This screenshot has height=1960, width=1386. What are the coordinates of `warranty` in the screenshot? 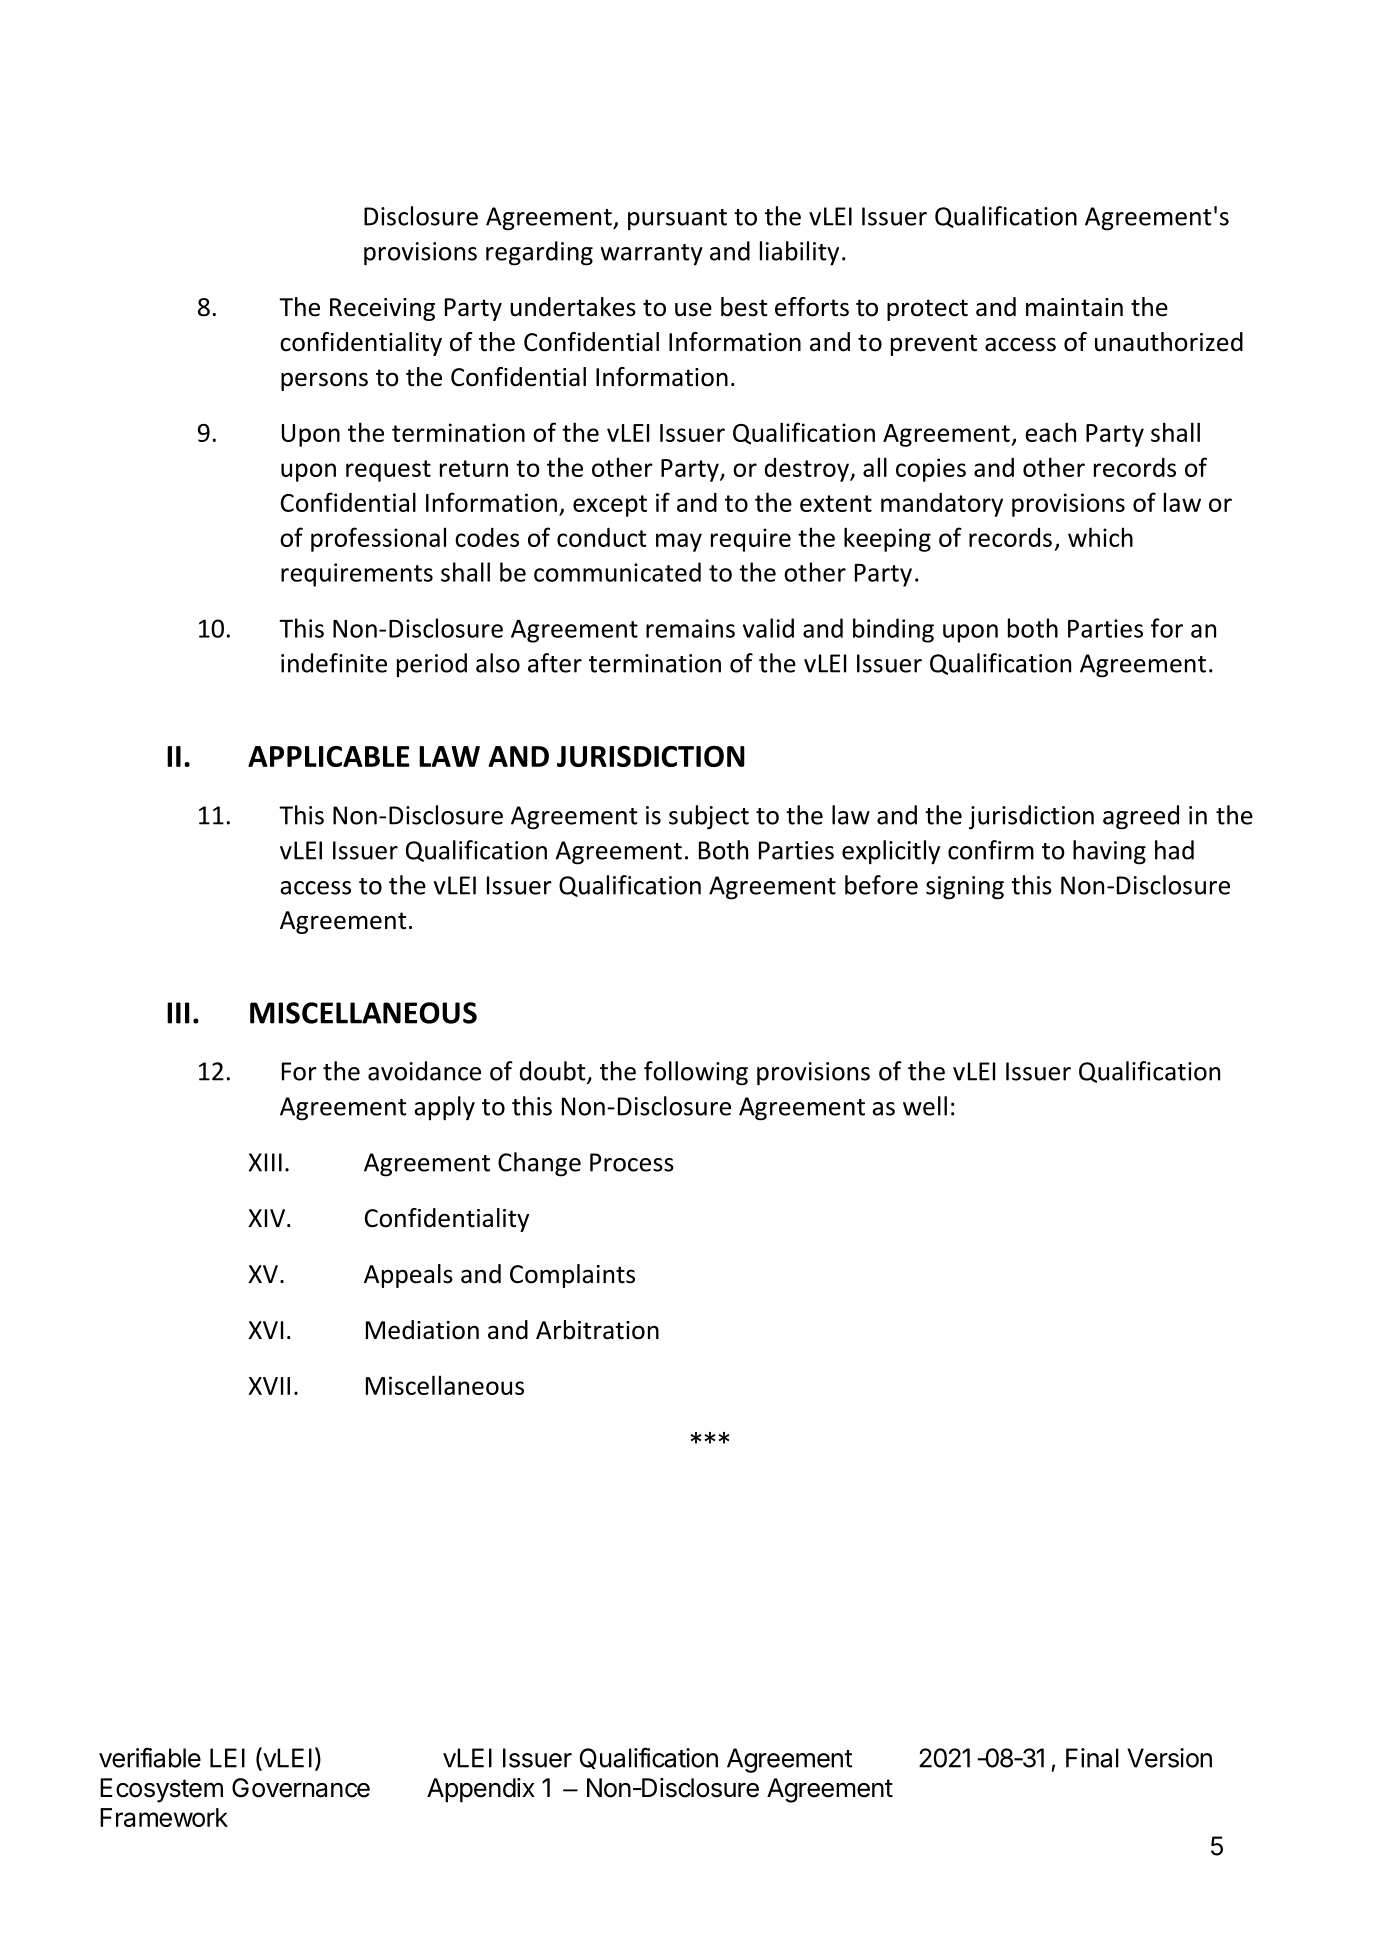 It's located at (652, 254).
